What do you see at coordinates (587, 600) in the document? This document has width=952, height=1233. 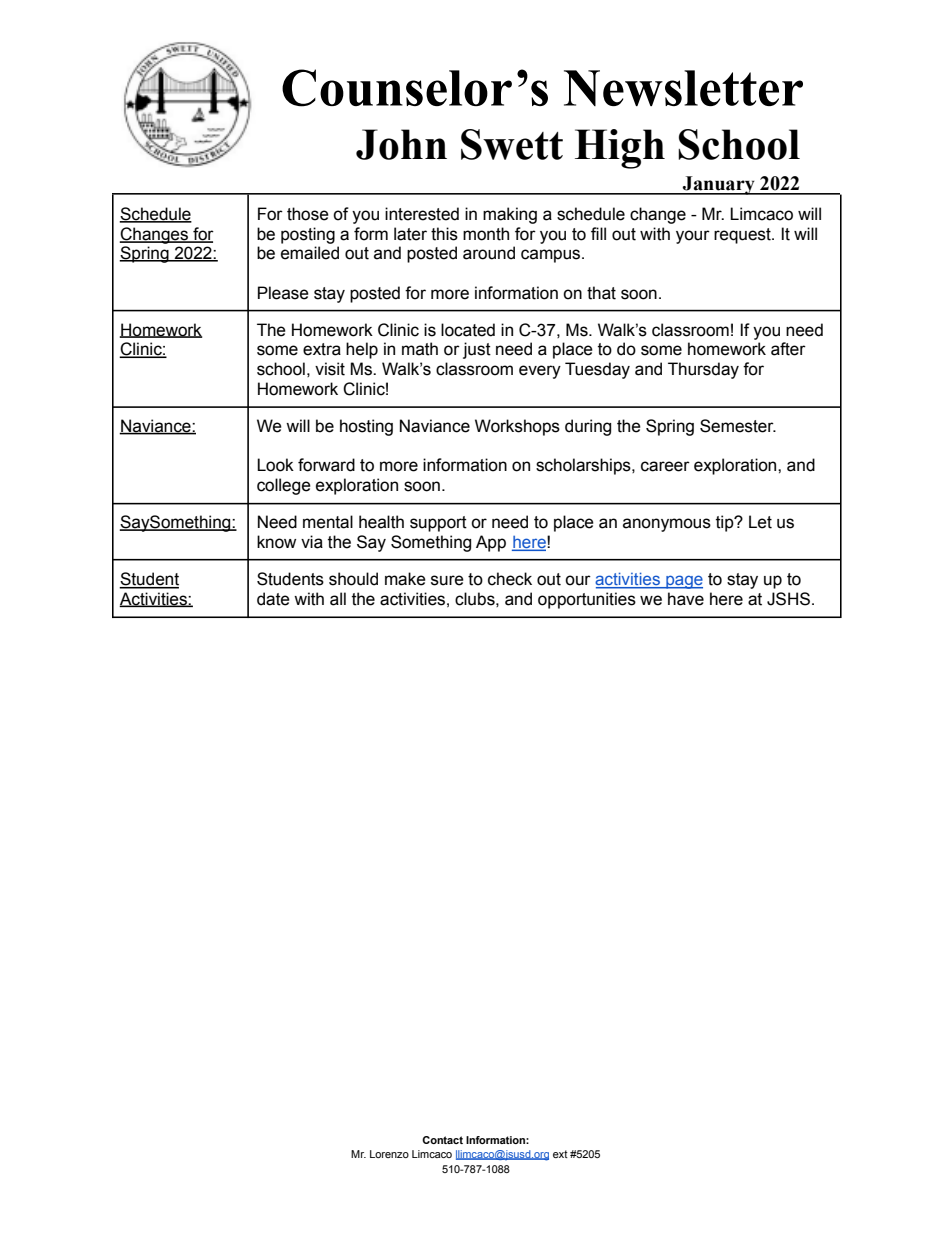 I see `opportunities` at bounding box center [587, 600].
